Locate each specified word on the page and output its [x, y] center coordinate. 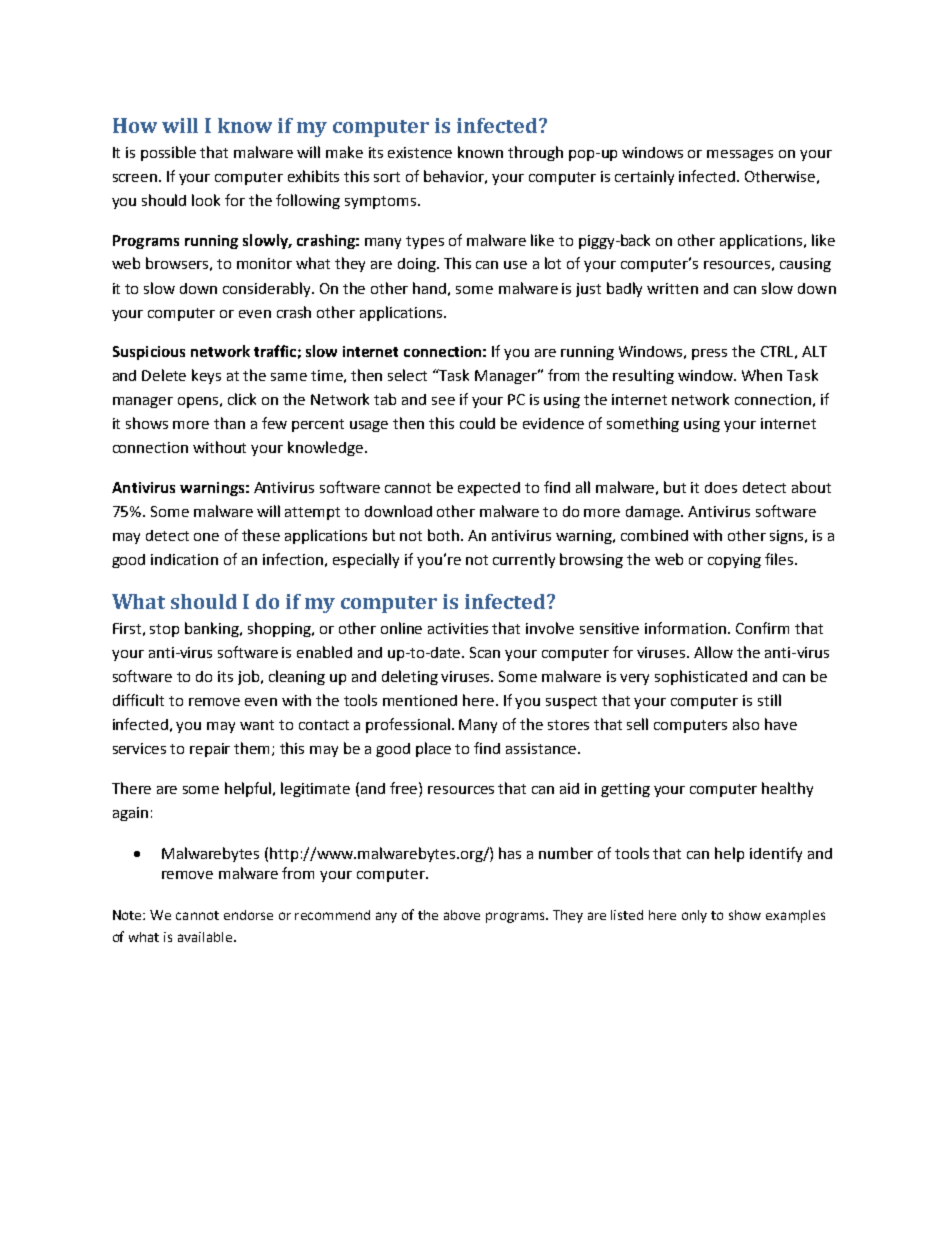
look [206, 200]
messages [740, 155]
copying [734, 561]
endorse [248, 915]
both [445, 535]
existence [420, 152]
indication [184, 559]
